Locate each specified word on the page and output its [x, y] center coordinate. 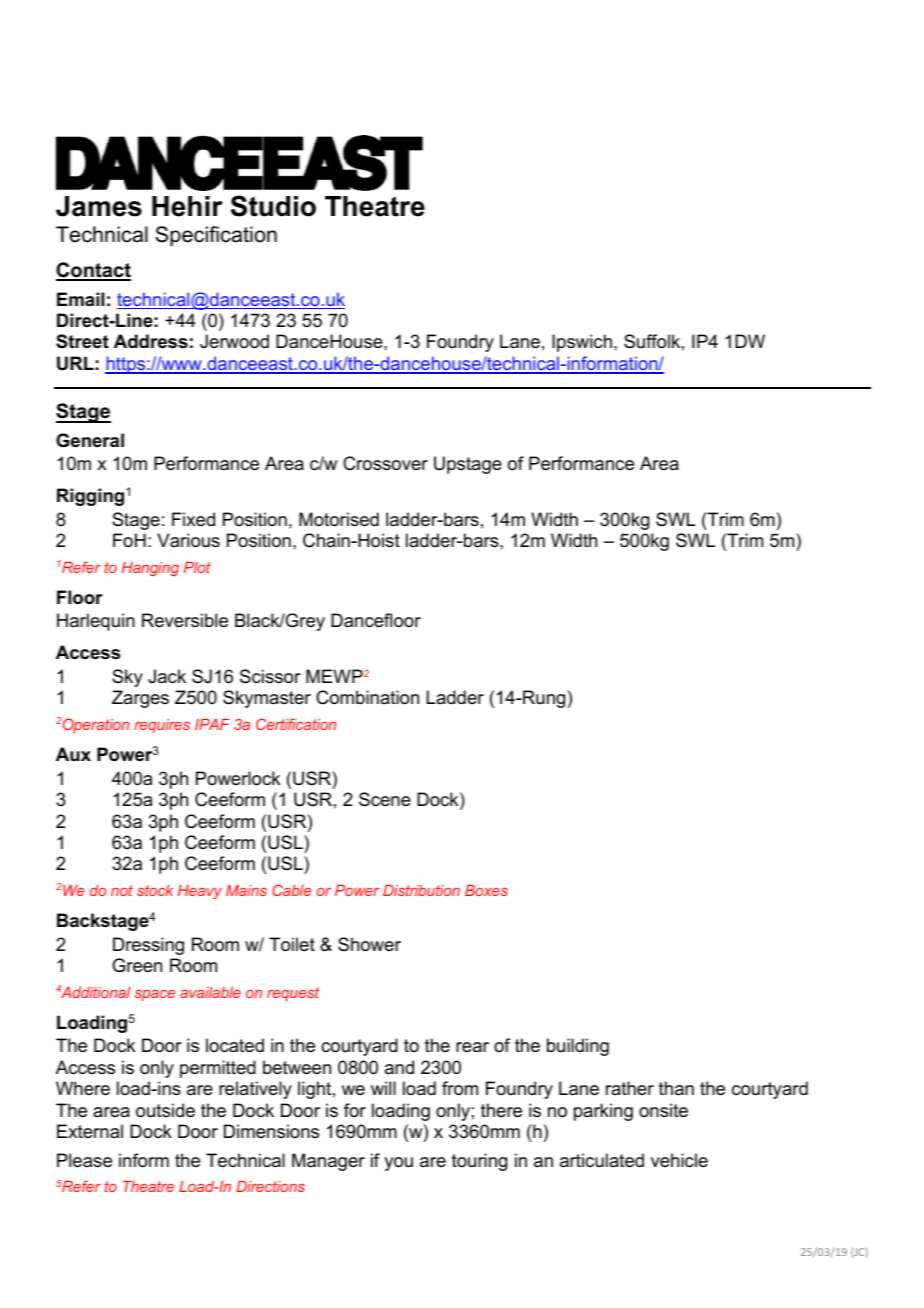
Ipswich [582, 343]
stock [155, 890]
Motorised [339, 519]
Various [188, 540]
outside [165, 1110]
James [99, 206]
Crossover [385, 463]
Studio [273, 206]
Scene [385, 799]
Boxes [486, 890]
